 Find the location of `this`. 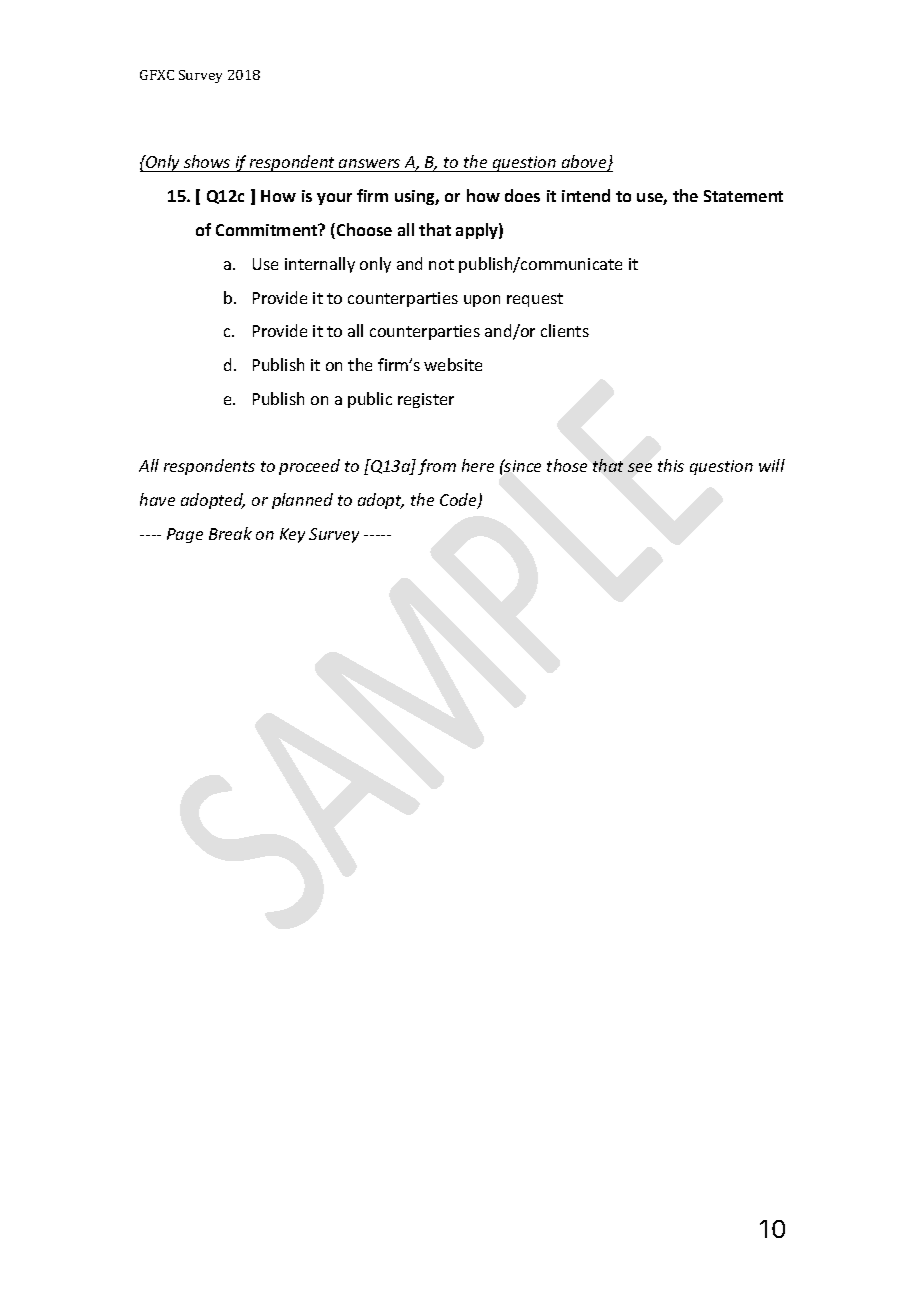

this is located at coordinates (671, 465).
